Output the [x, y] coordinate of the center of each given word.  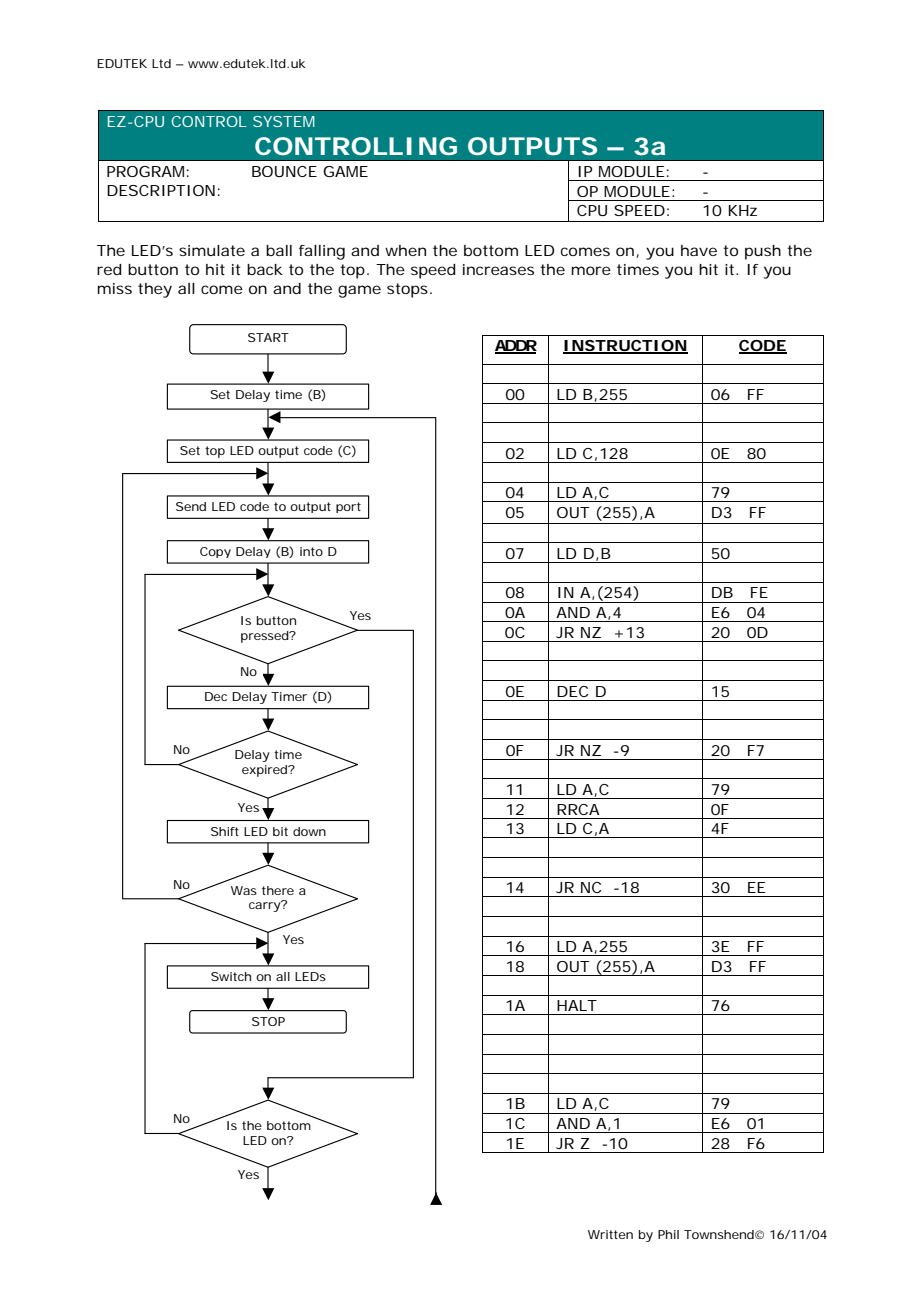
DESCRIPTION [161, 190]
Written [610, 1234]
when [405, 250]
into [311, 551]
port [348, 507]
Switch [231, 976]
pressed [265, 637]
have [699, 250]
